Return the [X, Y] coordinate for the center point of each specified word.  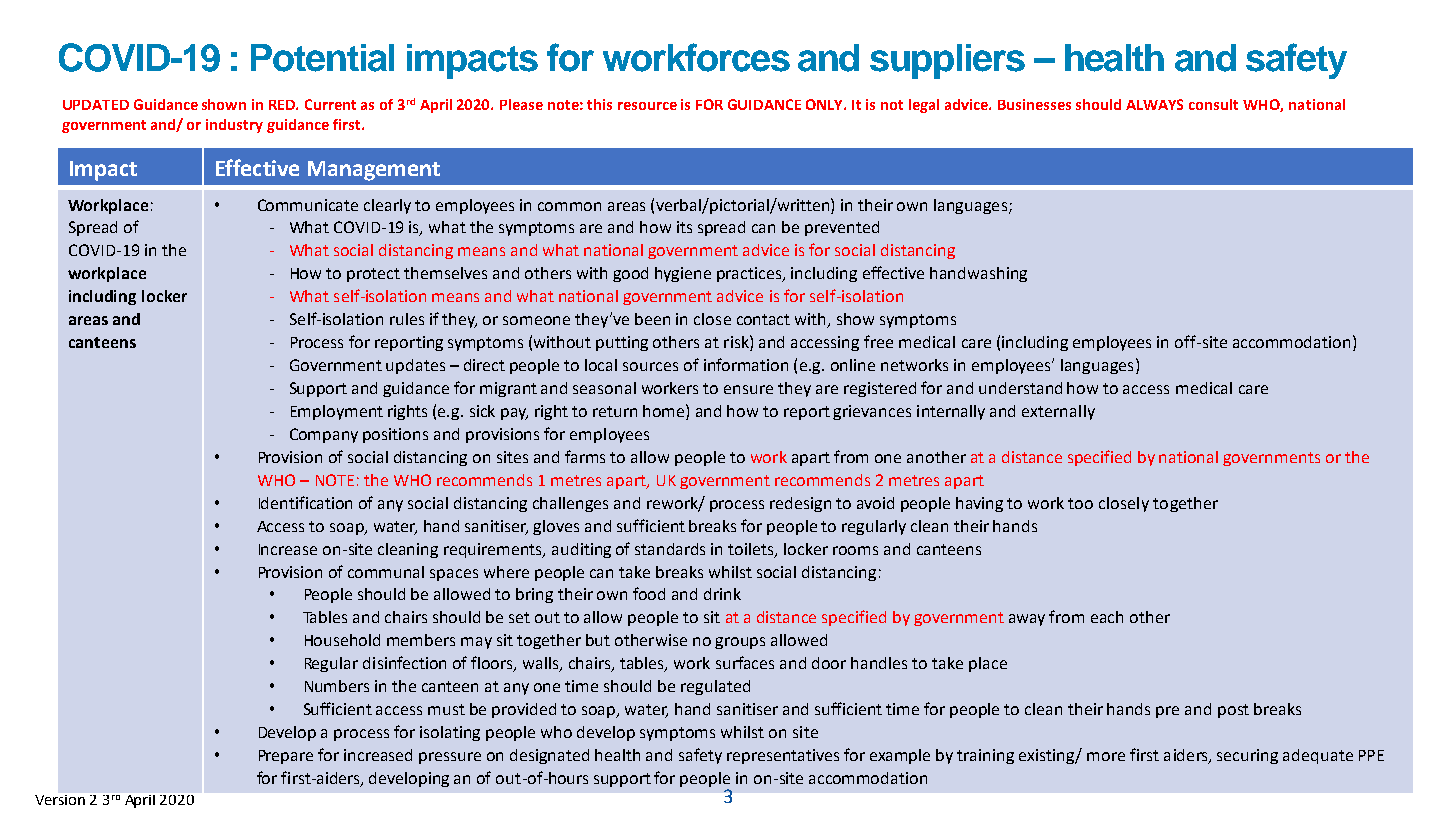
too [1080, 503]
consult [1213, 104]
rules [407, 319]
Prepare [286, 757]
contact [763, 319]
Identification [305, 502]
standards [670, 549]
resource [647, 106]
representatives [783, 756]
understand [1020, 388]
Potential [322, 58]
